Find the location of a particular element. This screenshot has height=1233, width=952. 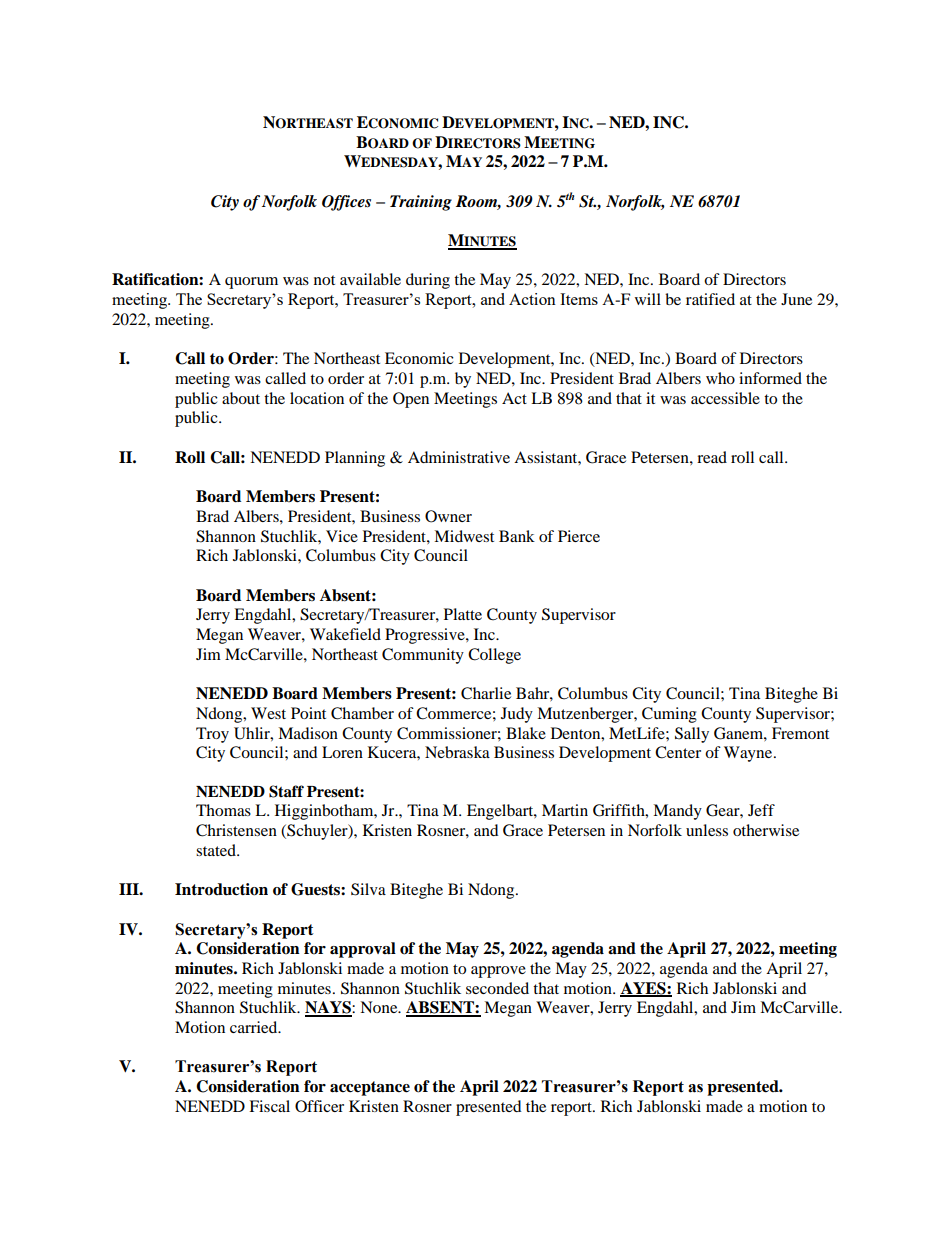

Administrative is located at coordinates (459, 457).
